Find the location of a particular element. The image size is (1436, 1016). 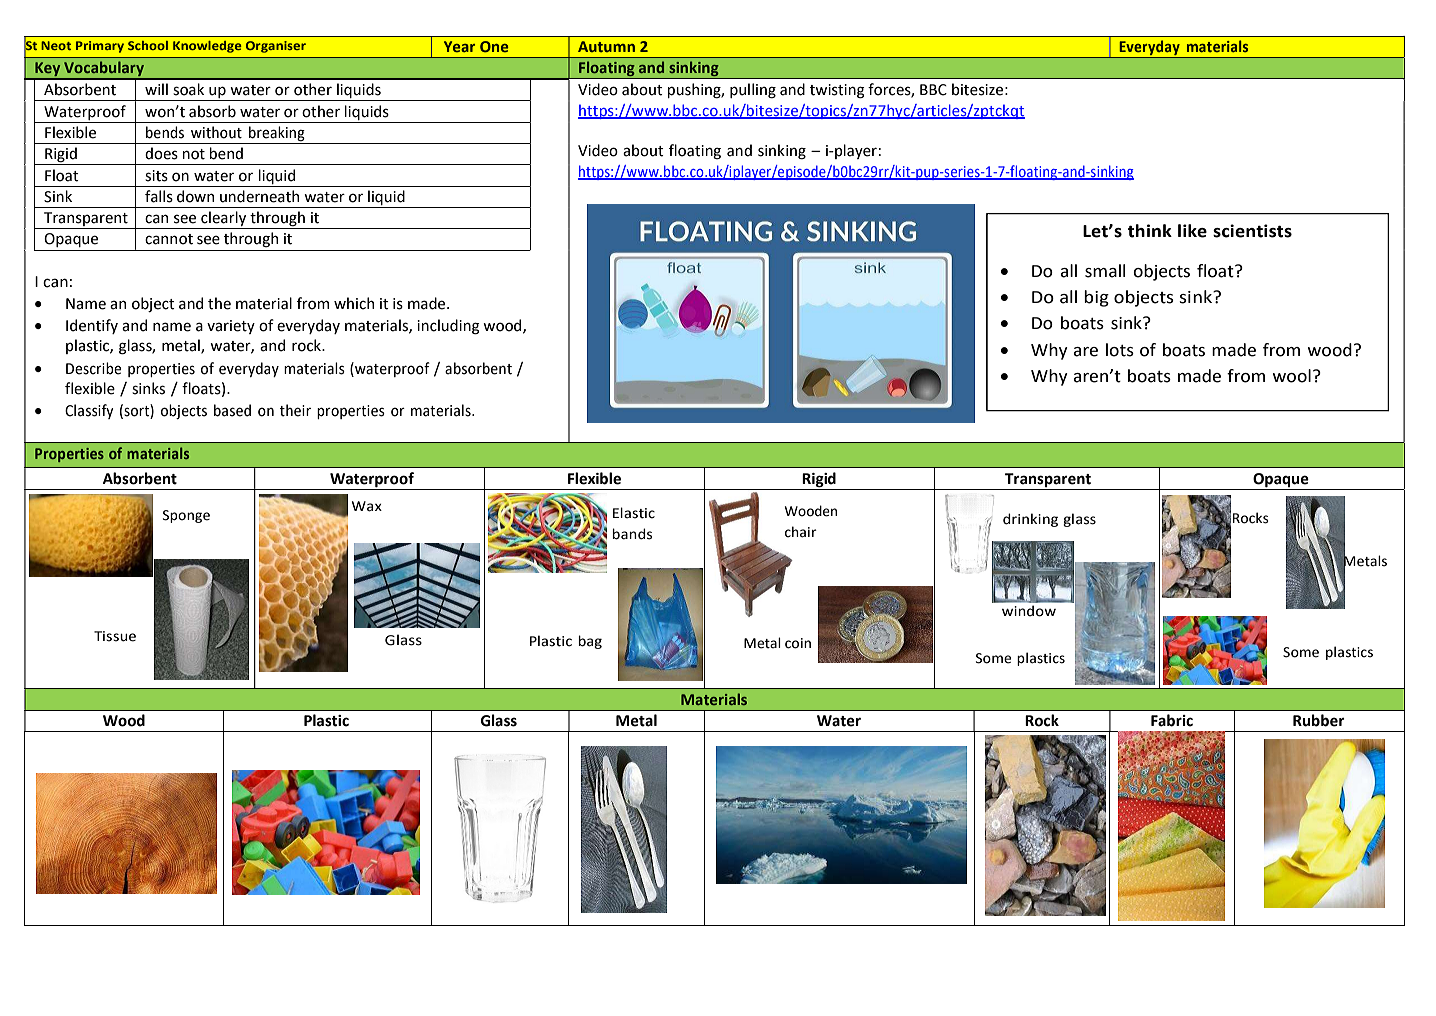

Fabric is located at coordinates (1172, 720).
